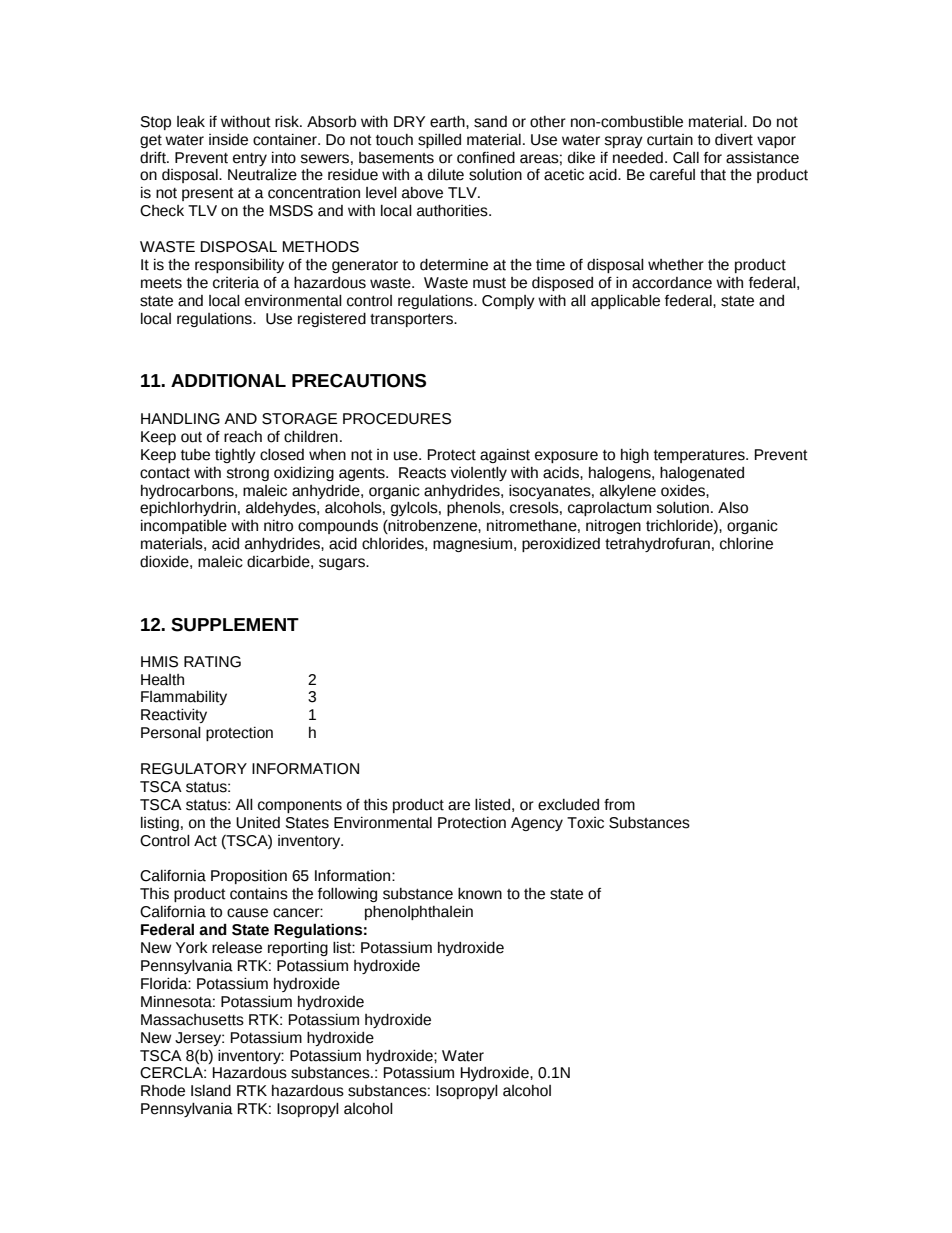 The height and width of the screenshot is (1233, 952). I want to click on chlorine, so click(746, 544).
